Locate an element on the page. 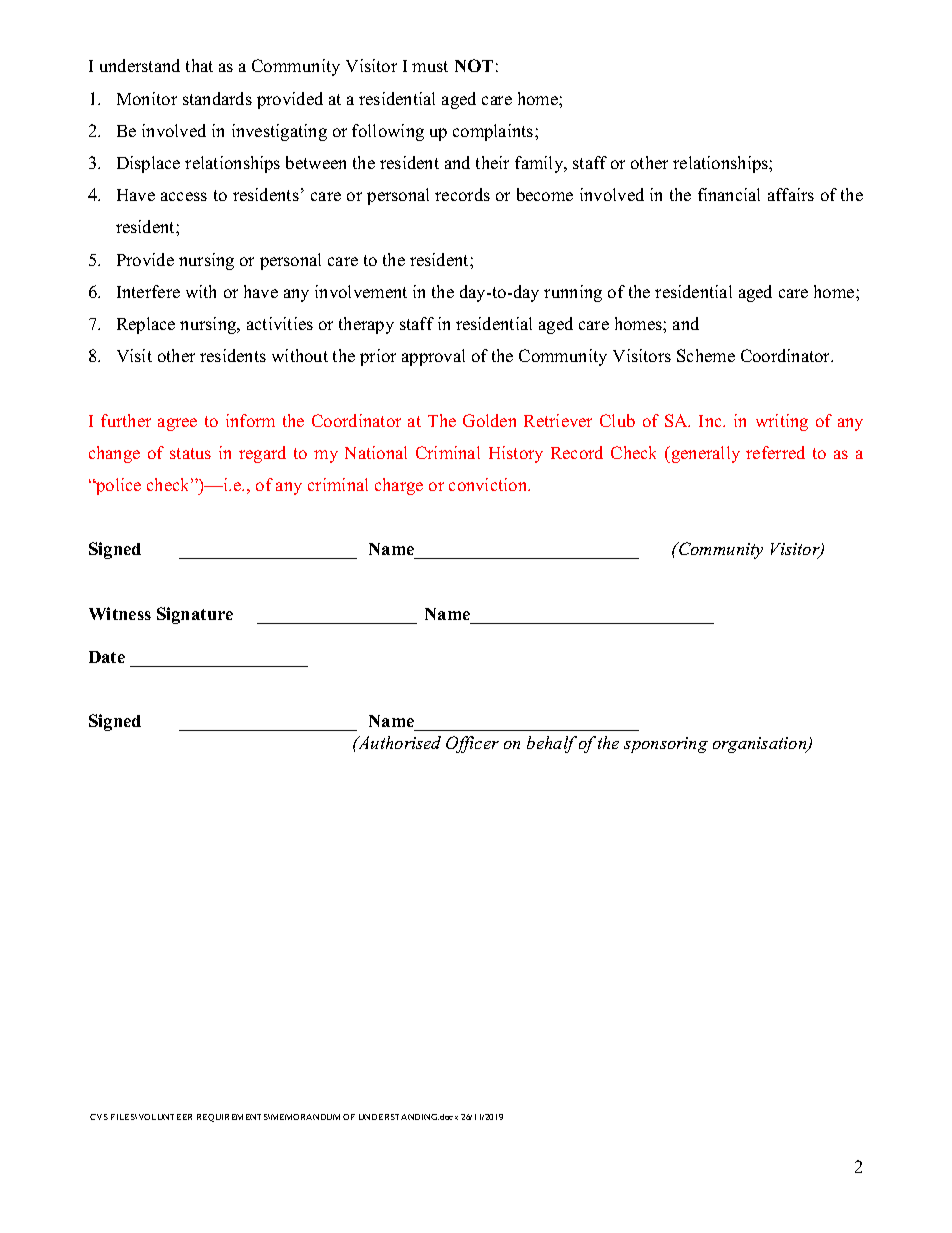 This page has height=1233, width=952. Authorised is located at coordinates (398, 742).
